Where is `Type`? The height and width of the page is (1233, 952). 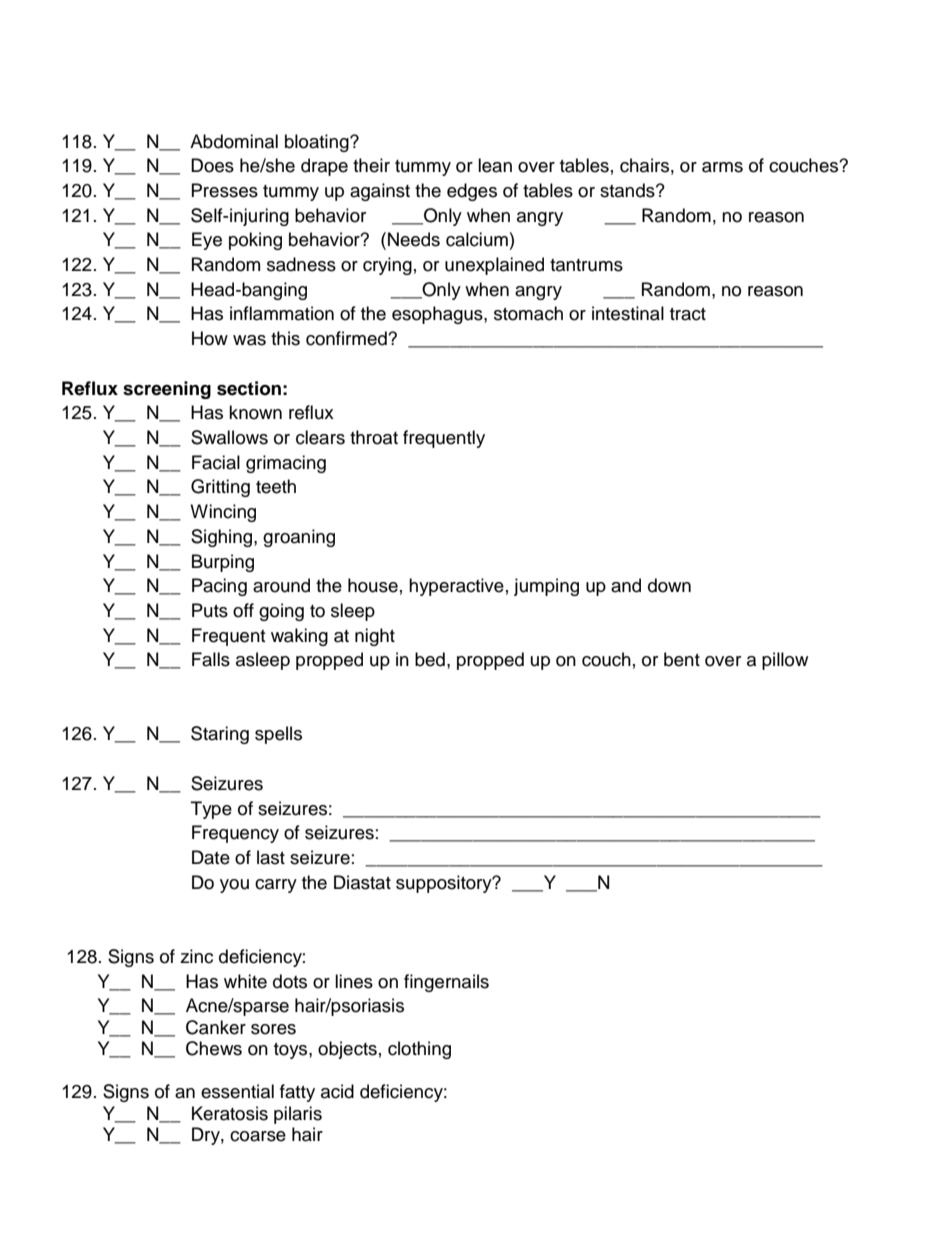
Type is located at coordinates (211, 810).
